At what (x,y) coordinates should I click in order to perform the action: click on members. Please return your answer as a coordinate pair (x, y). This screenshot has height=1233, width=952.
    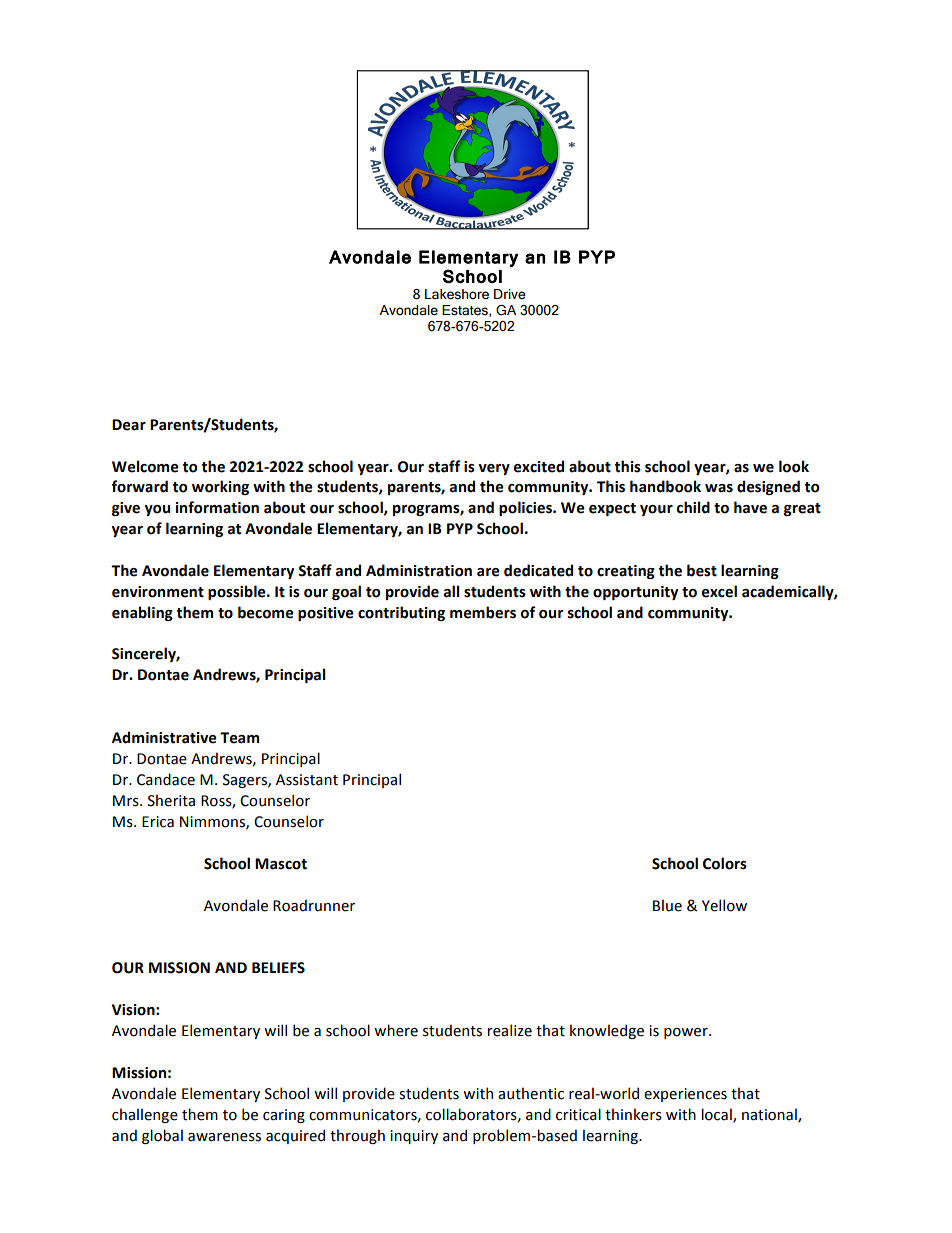
    Looking at the image, I should click on (483, 612).
